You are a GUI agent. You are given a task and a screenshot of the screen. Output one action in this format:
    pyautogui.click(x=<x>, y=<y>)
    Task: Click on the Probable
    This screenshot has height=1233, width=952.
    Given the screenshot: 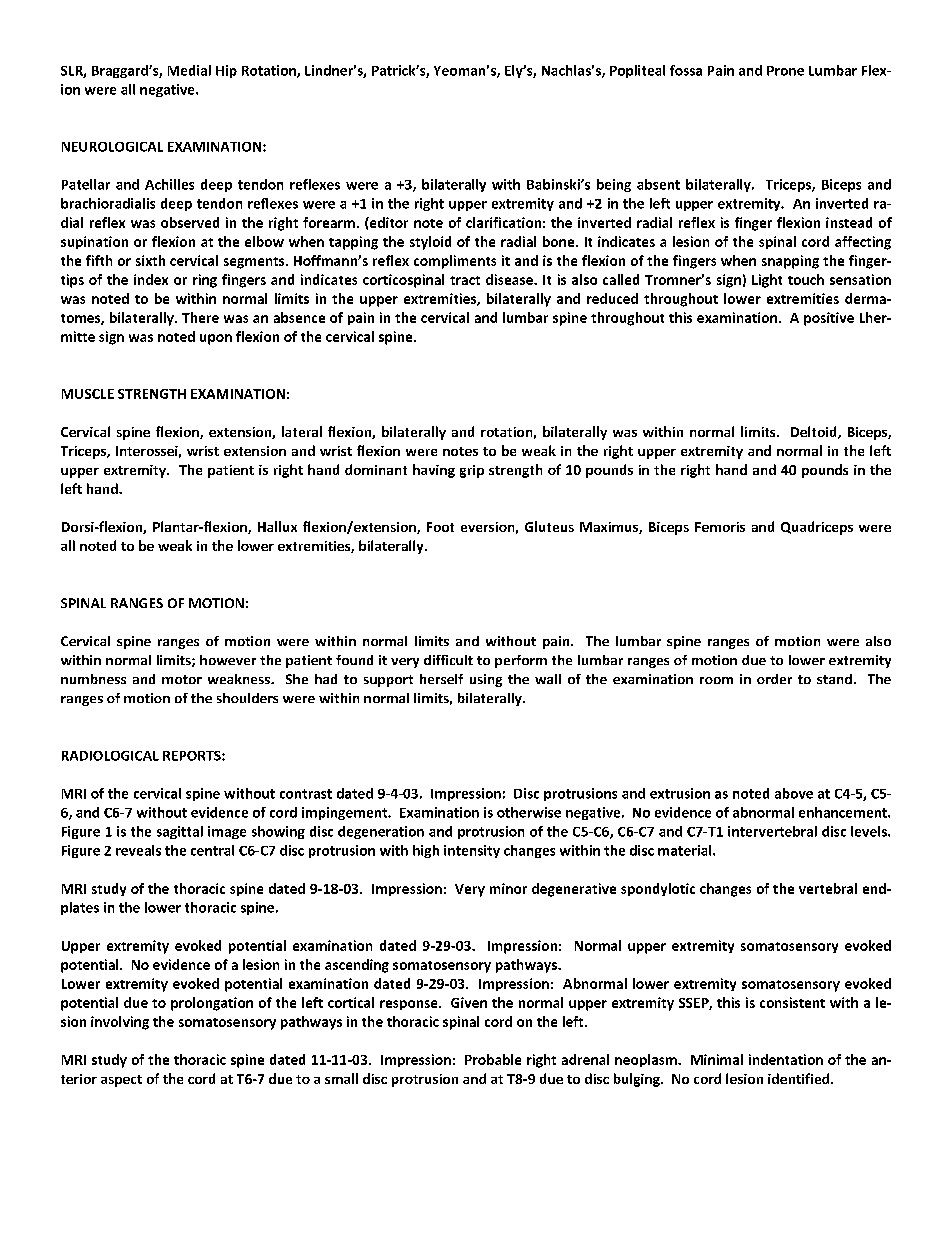 What is the action you would take?
    pyautogui.click(x=493, y=1059)
